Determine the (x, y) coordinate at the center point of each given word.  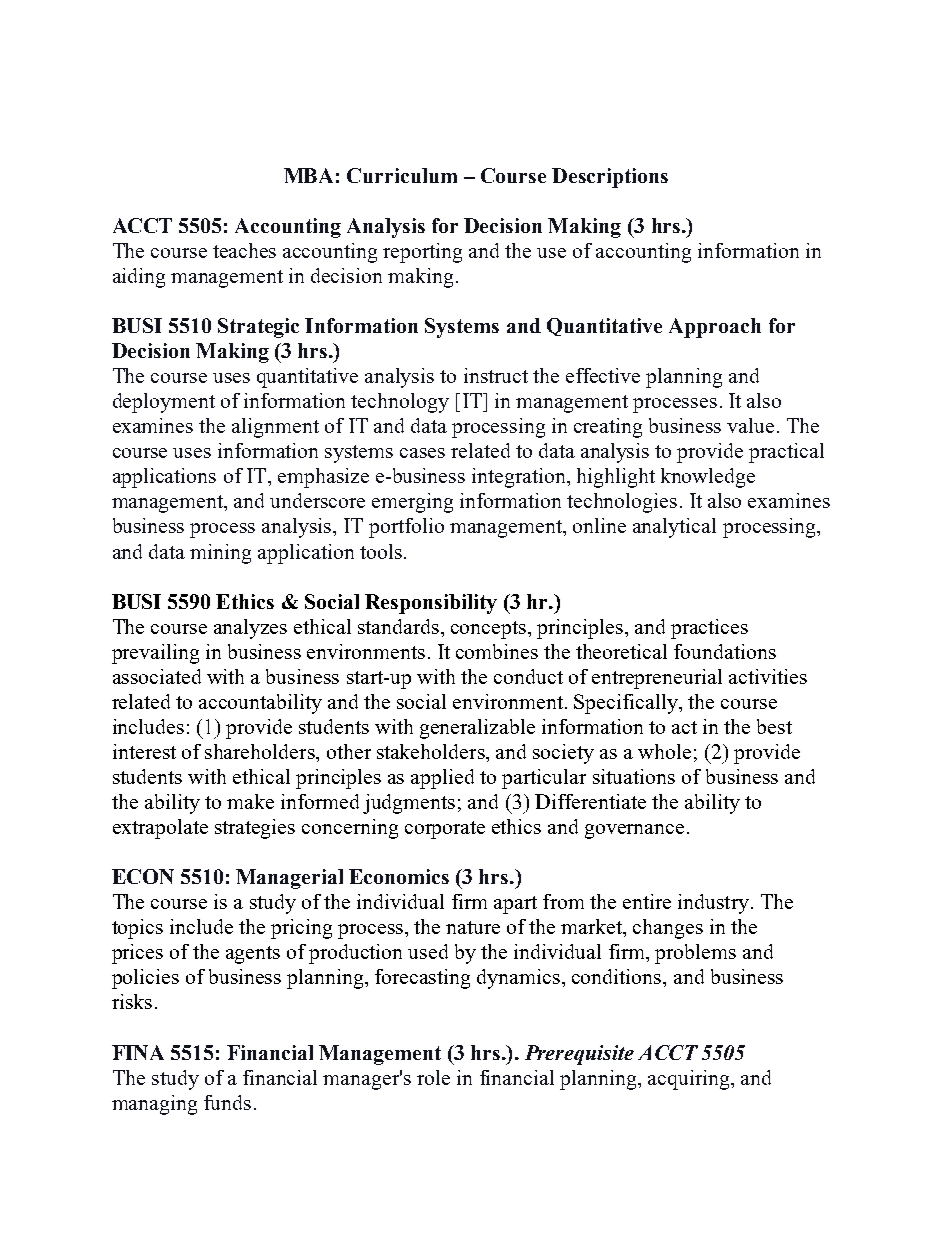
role (433, 1077)
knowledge (708, 478)
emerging (412, 503)
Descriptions (610, 178)
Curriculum (402, 175)
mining (220, 554)
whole (664, 751)
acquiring (690, 1080)
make (250, 801)
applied (442, 779)
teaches (244, 250)
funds (227, 1102)
